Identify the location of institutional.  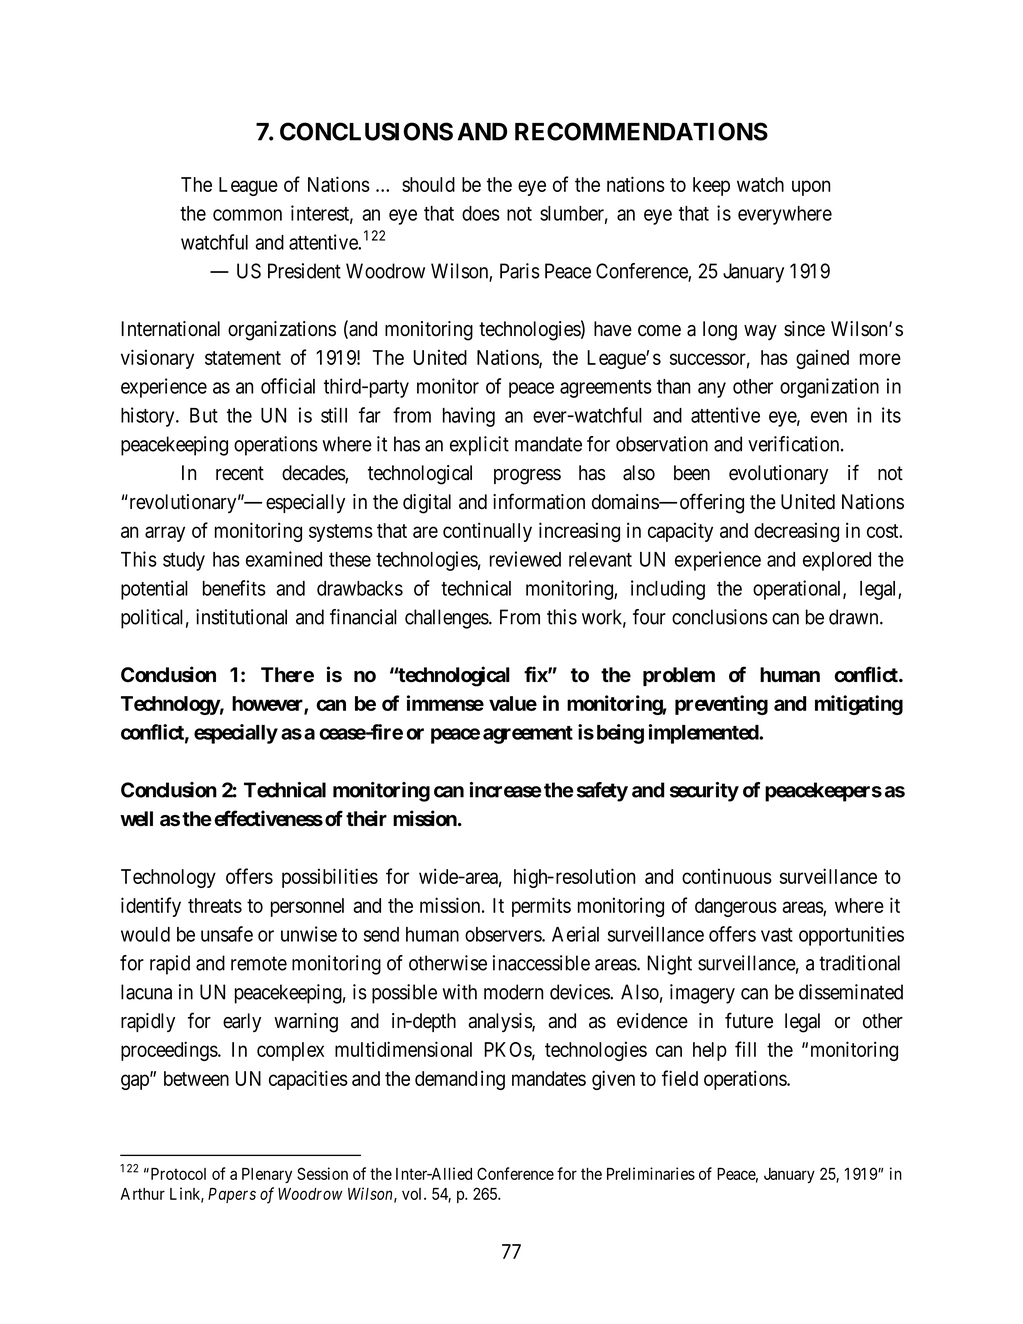
(241, 617).
